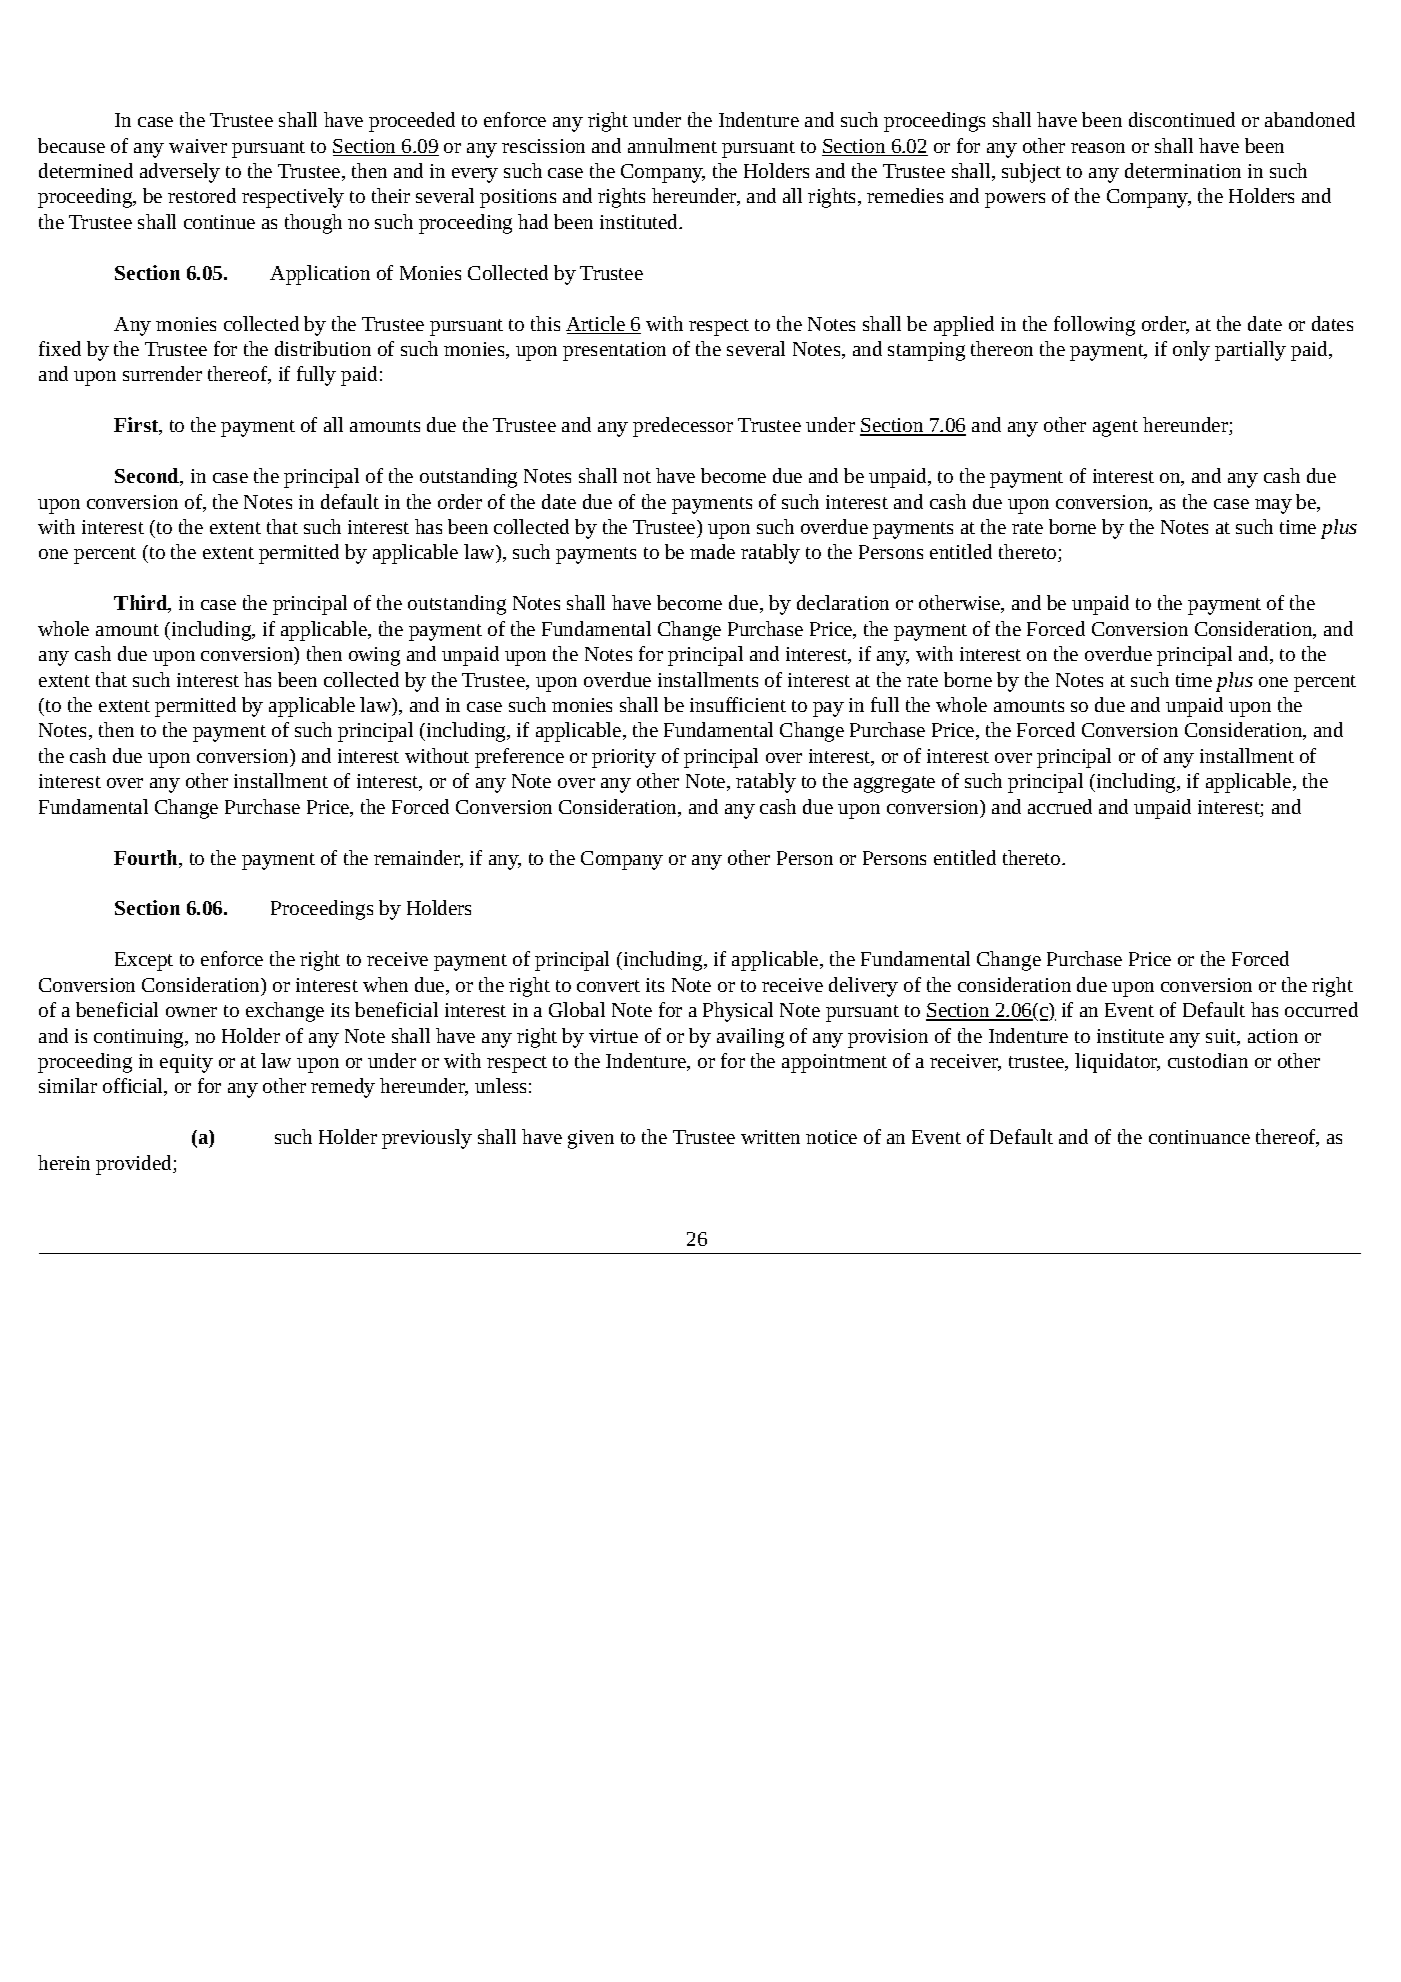  Describe the element at coordinates (614, 351) in the screenshot. I see `presentation` at that location.
